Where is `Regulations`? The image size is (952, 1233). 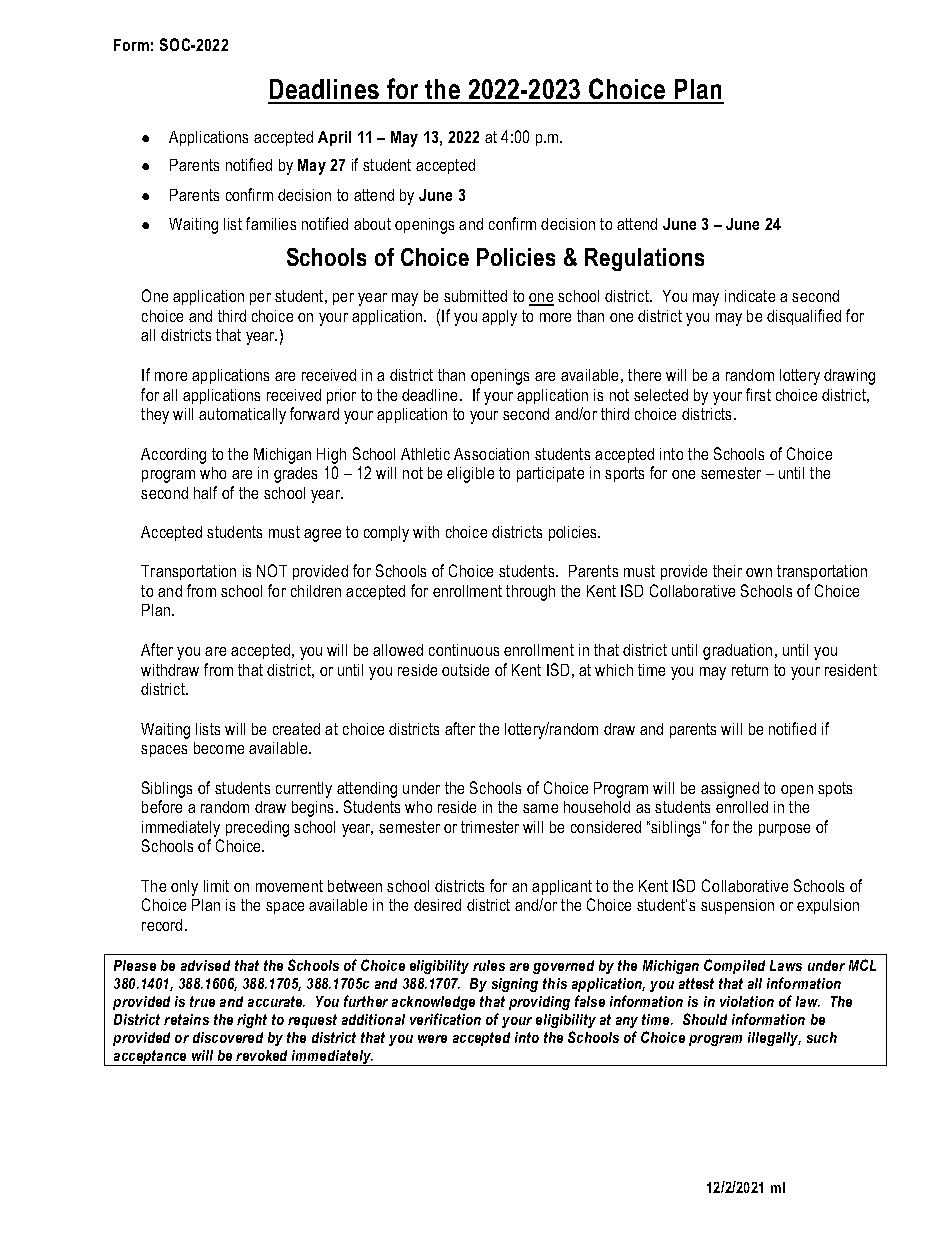
Regulations is located at coordinates (644, 259).
